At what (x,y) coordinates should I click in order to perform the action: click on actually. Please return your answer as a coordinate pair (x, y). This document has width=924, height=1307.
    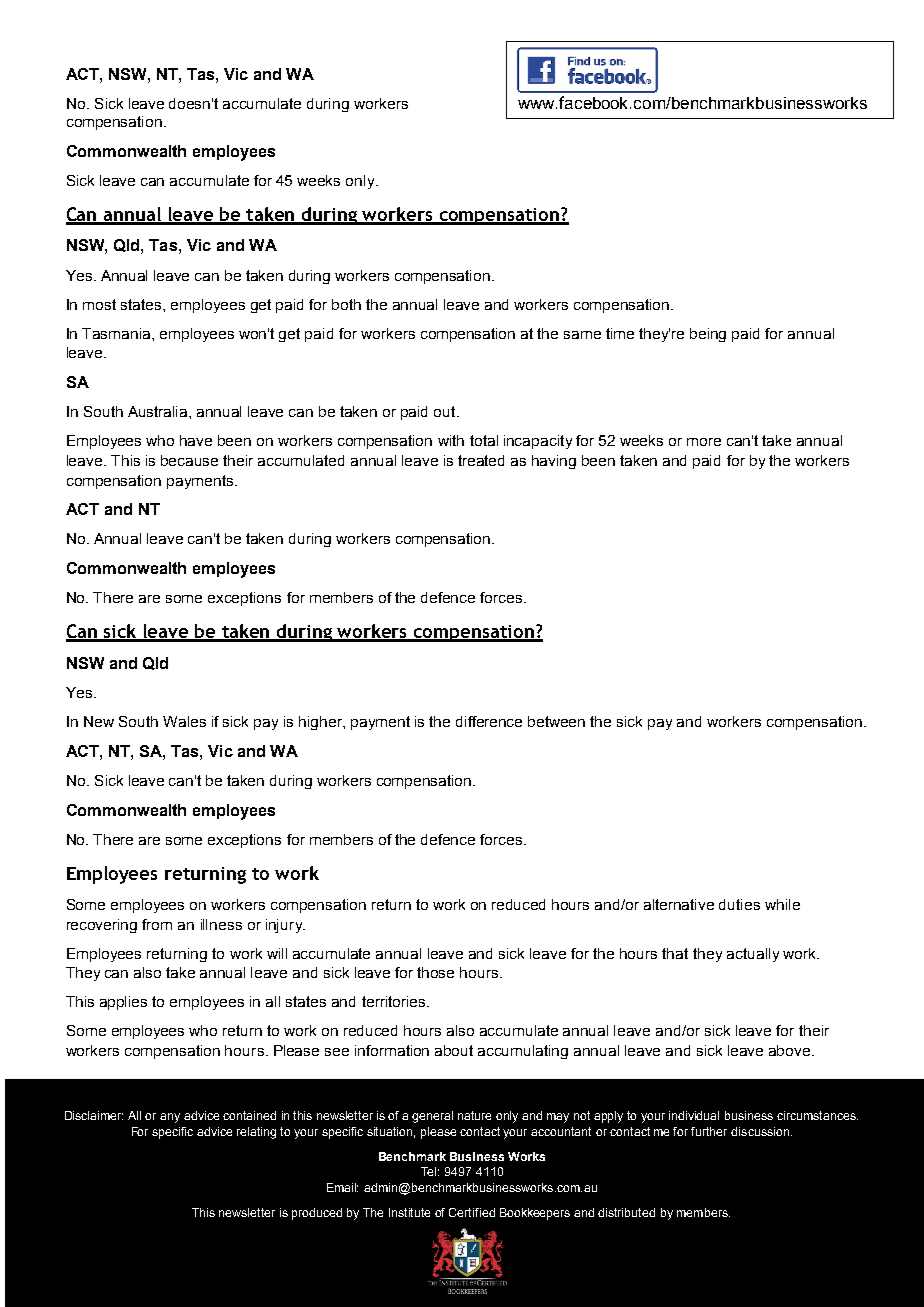
    Looking at the image, I should click on (753, 955).
